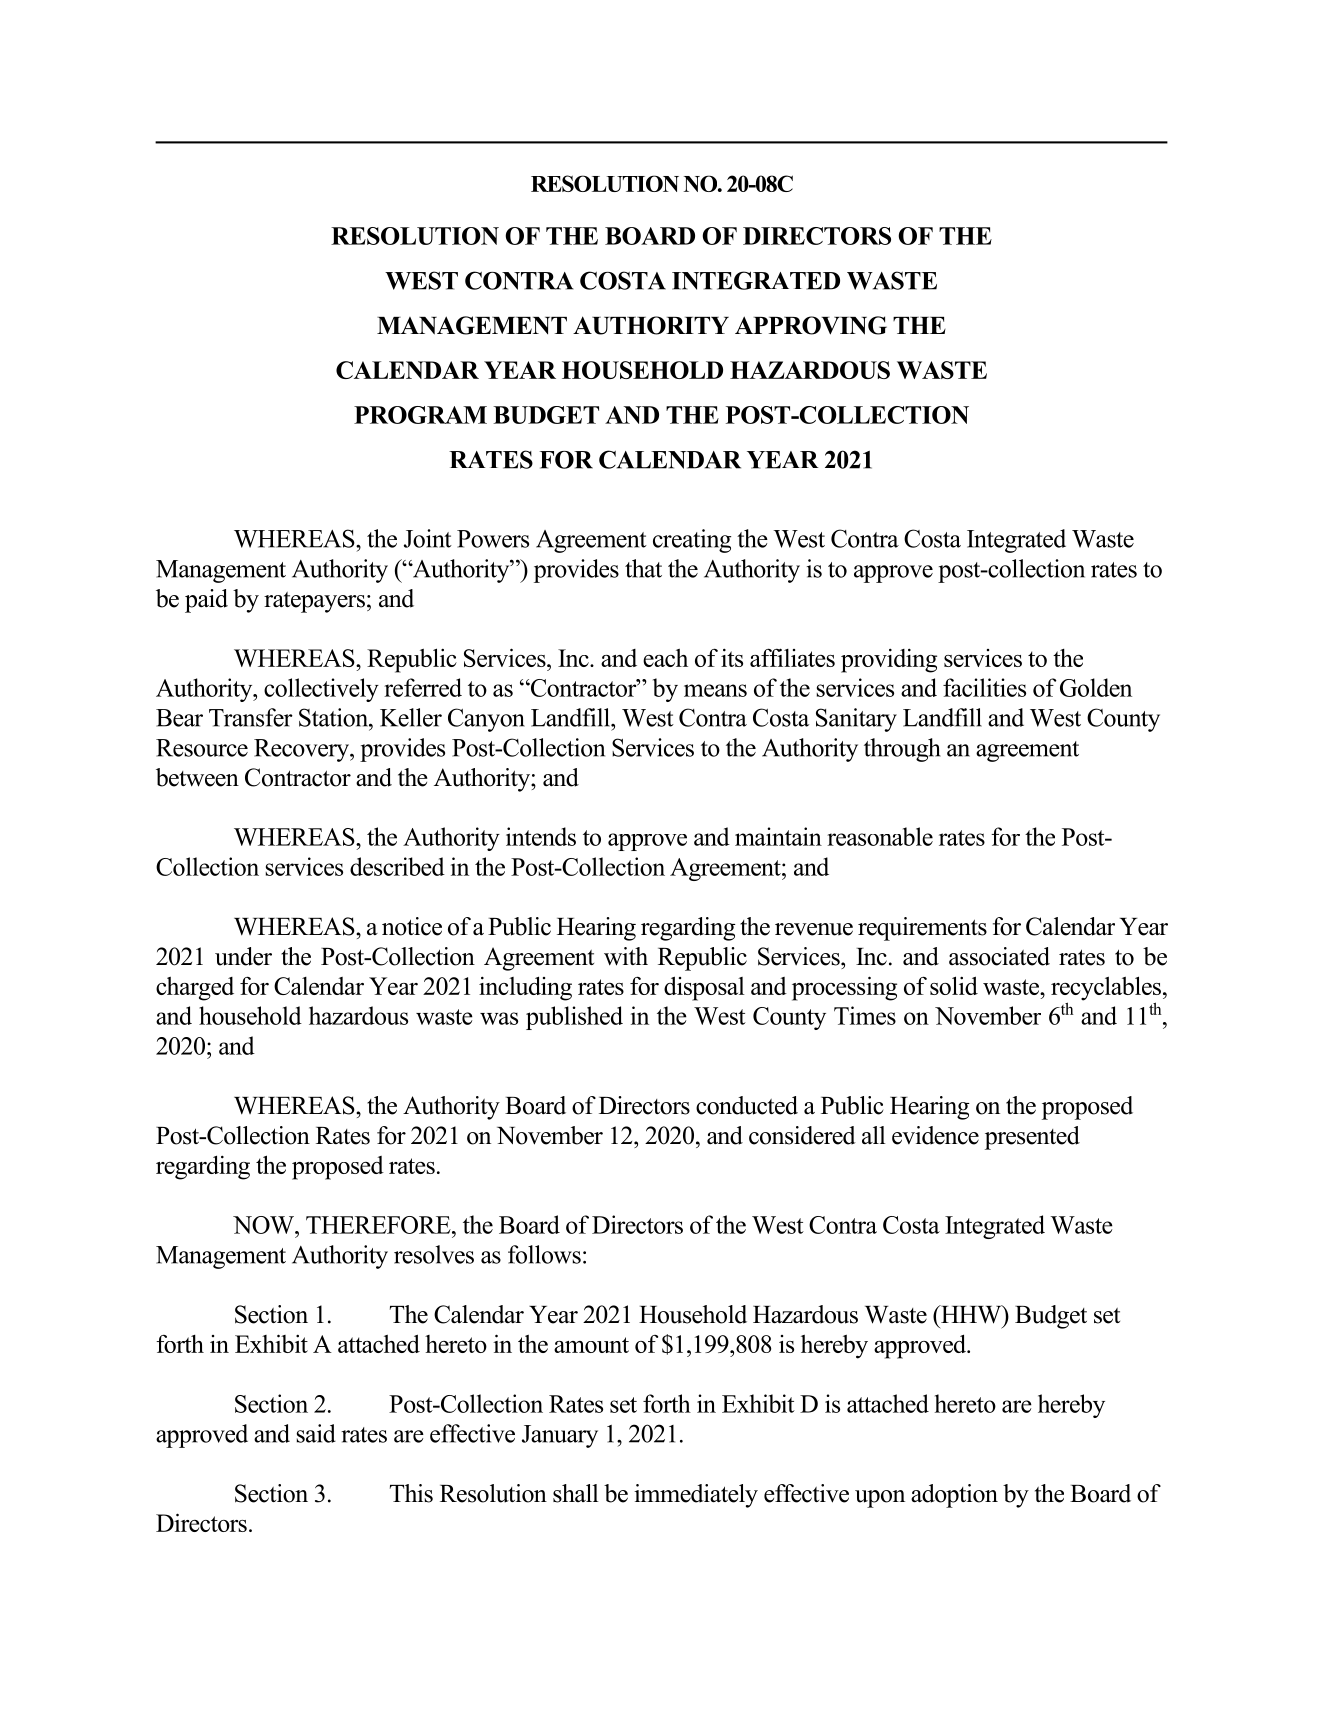  What do you see at coordinates (984, 687) in the screenshot?
I see `facilities` at bounding box center [984, 687].
